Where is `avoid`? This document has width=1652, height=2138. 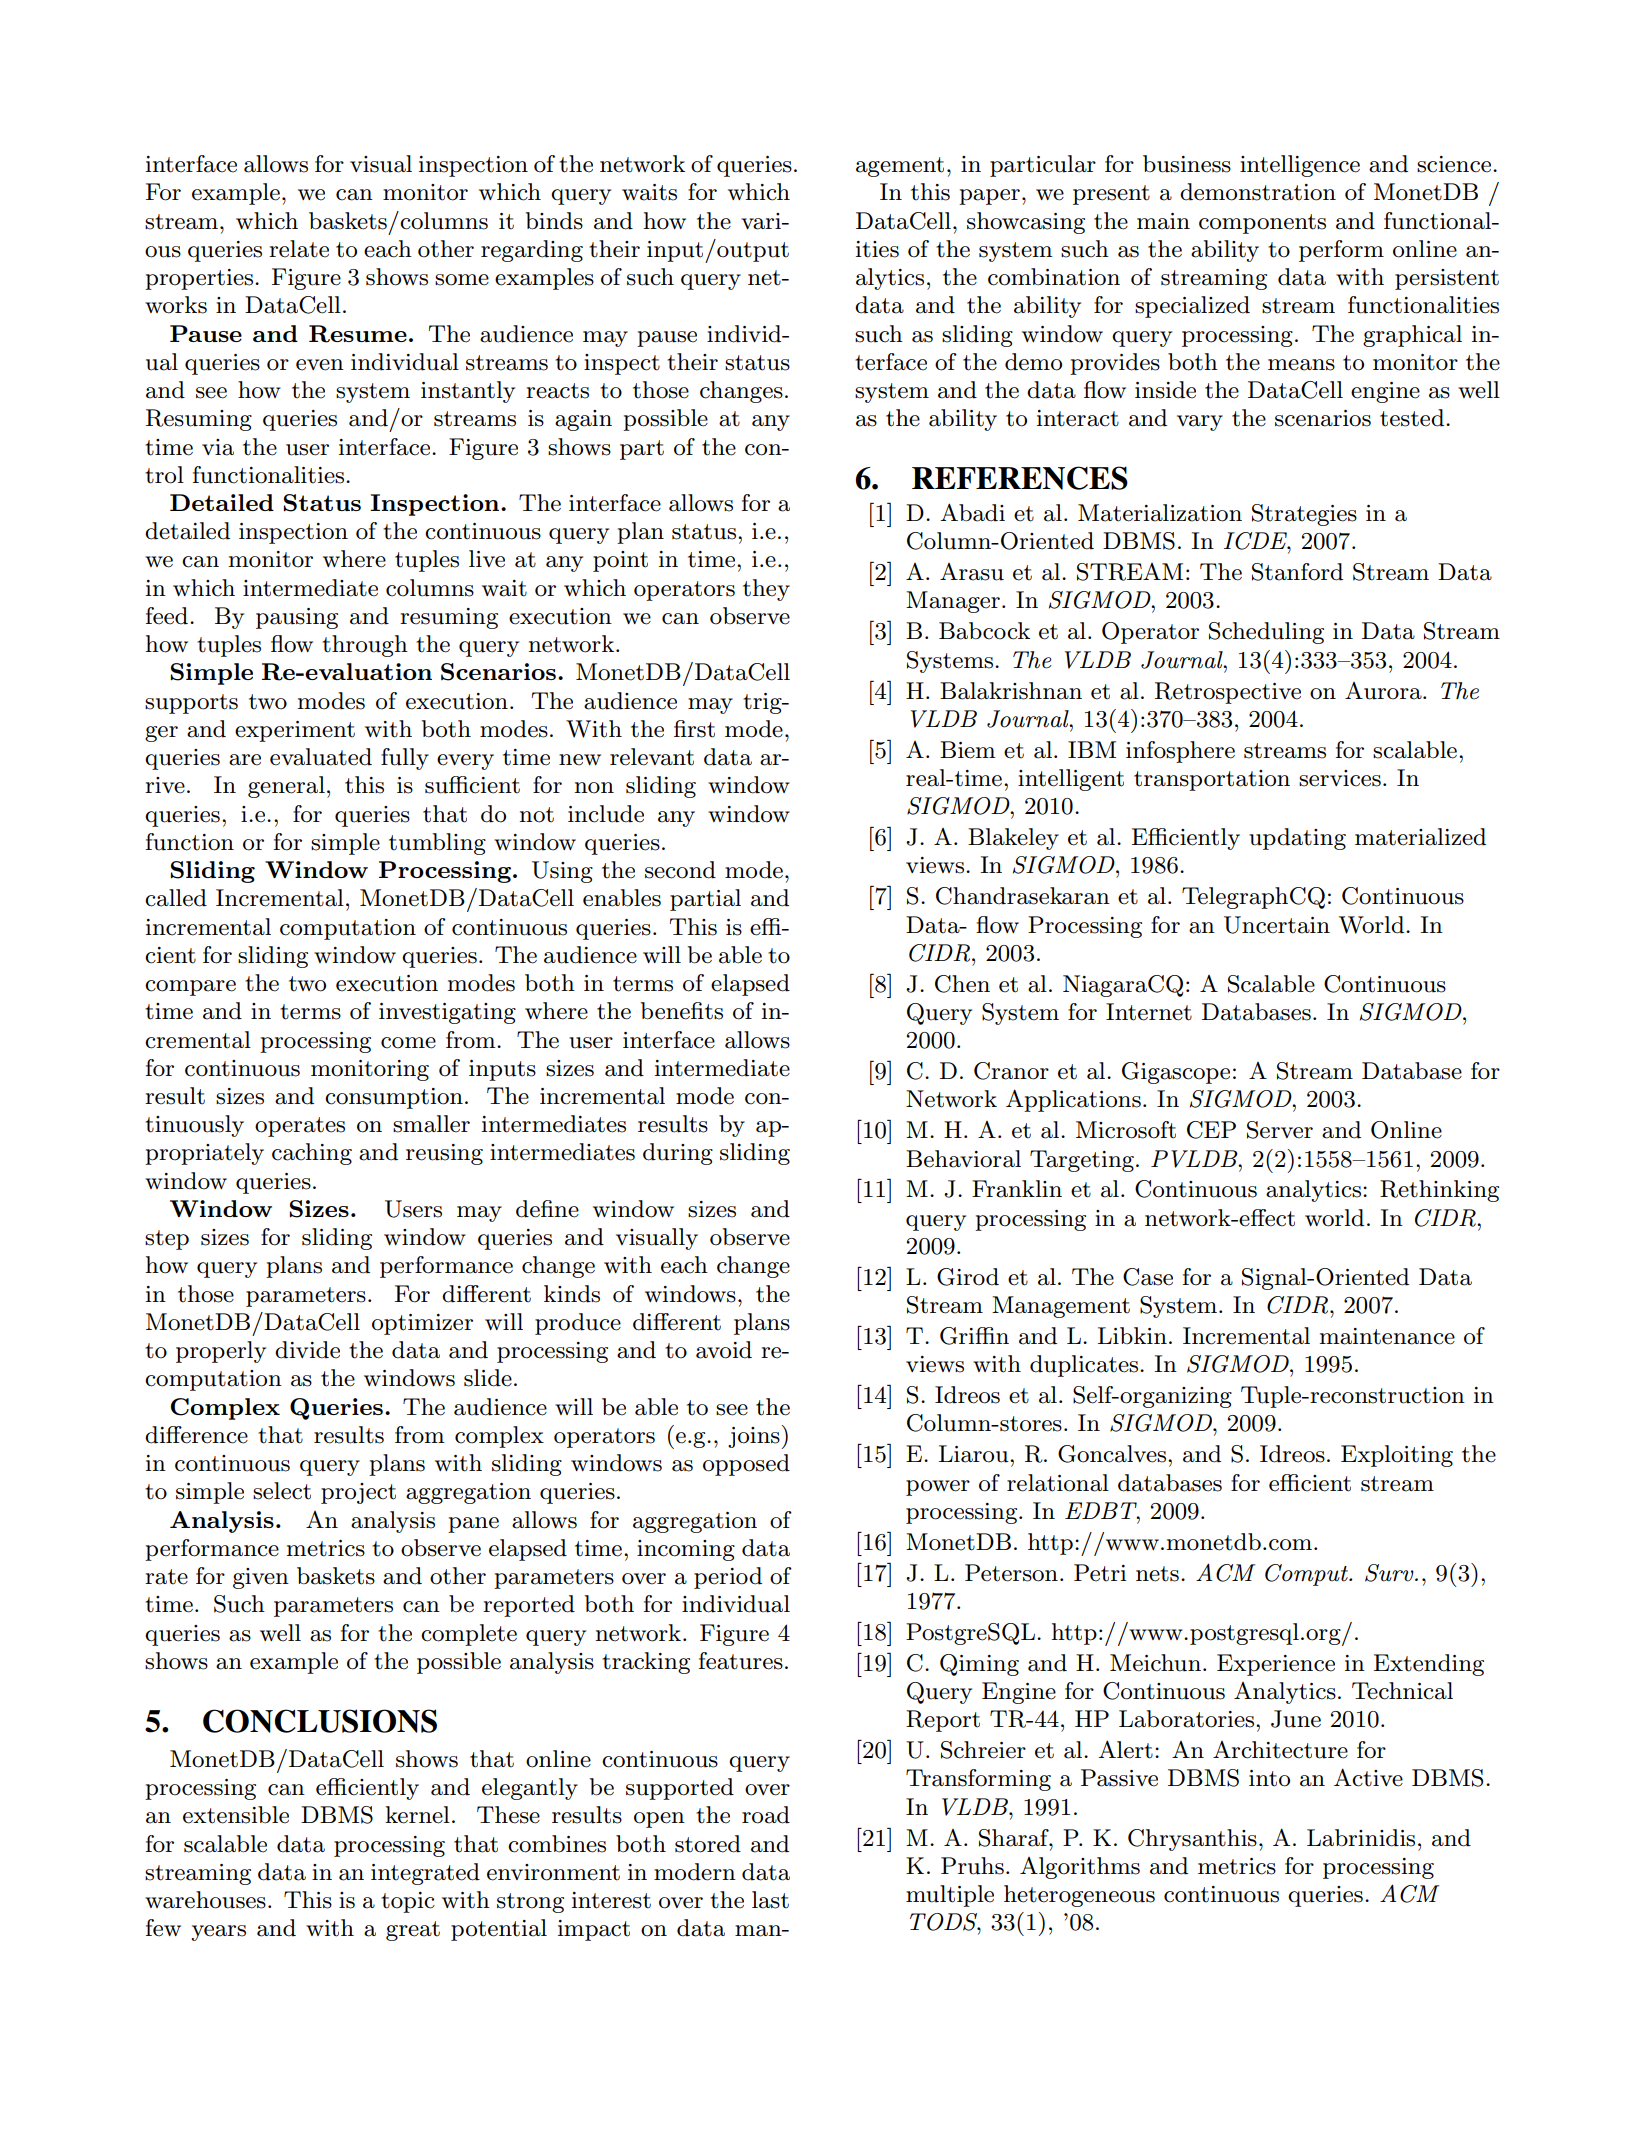 avoid is located at coordinates (724, 1350).
